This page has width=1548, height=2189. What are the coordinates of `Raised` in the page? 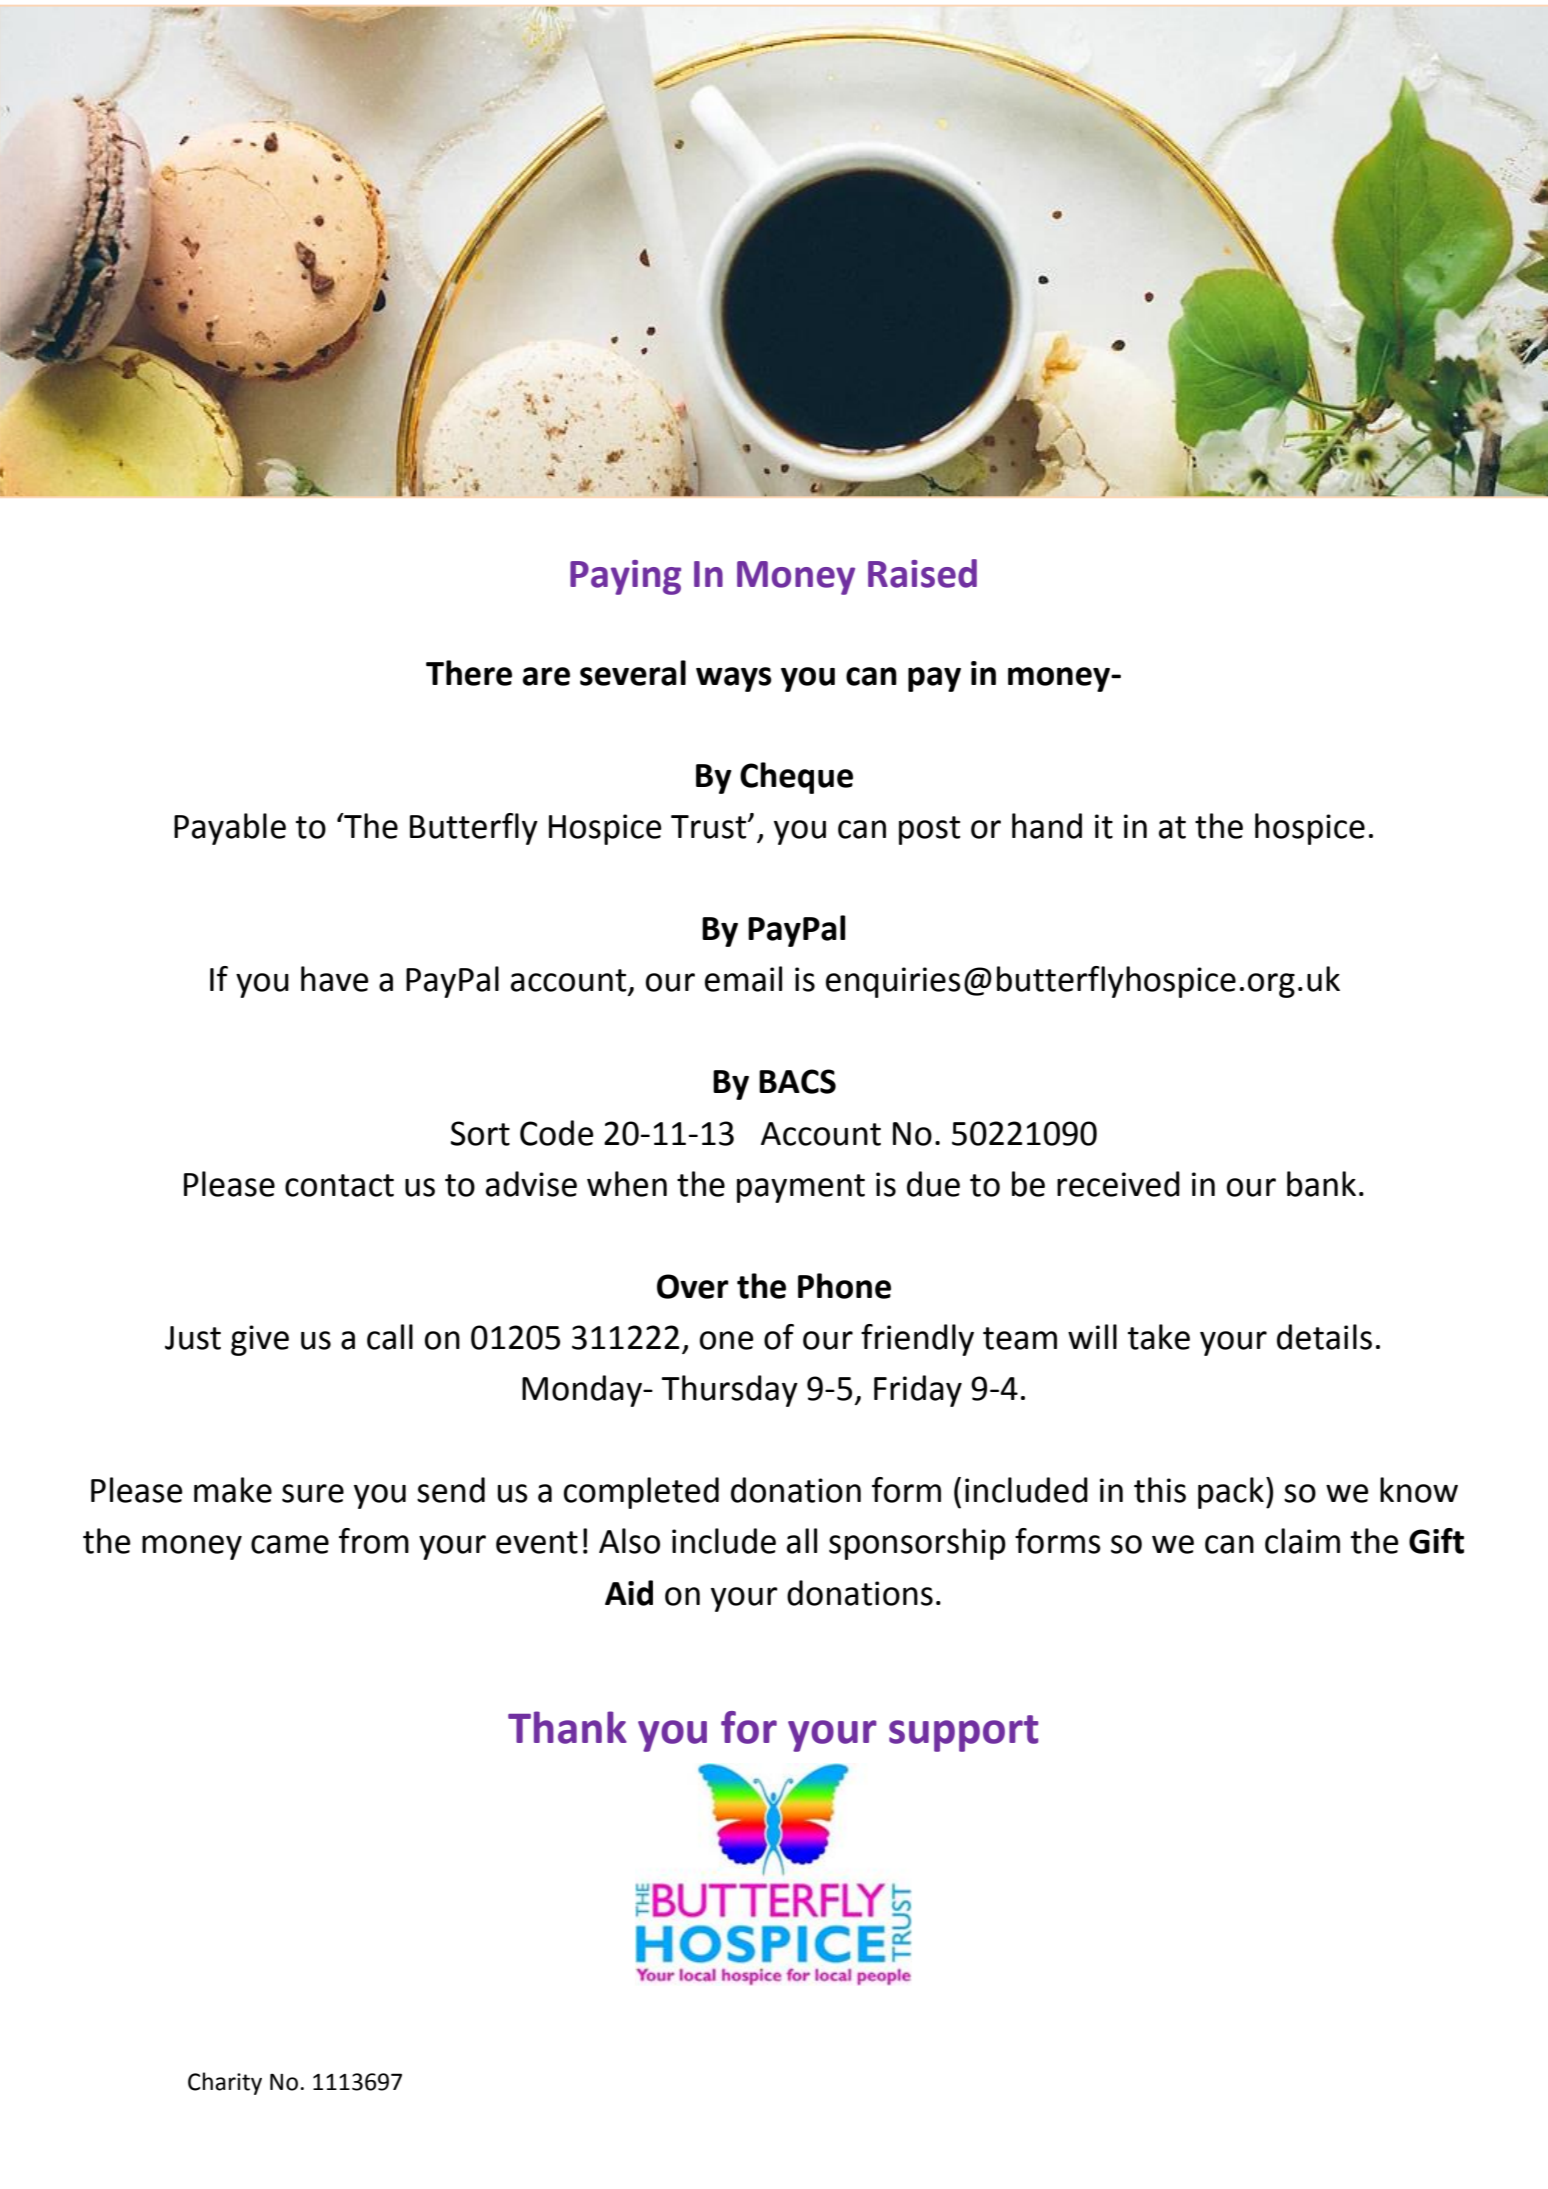 It's located at (922, 573).
